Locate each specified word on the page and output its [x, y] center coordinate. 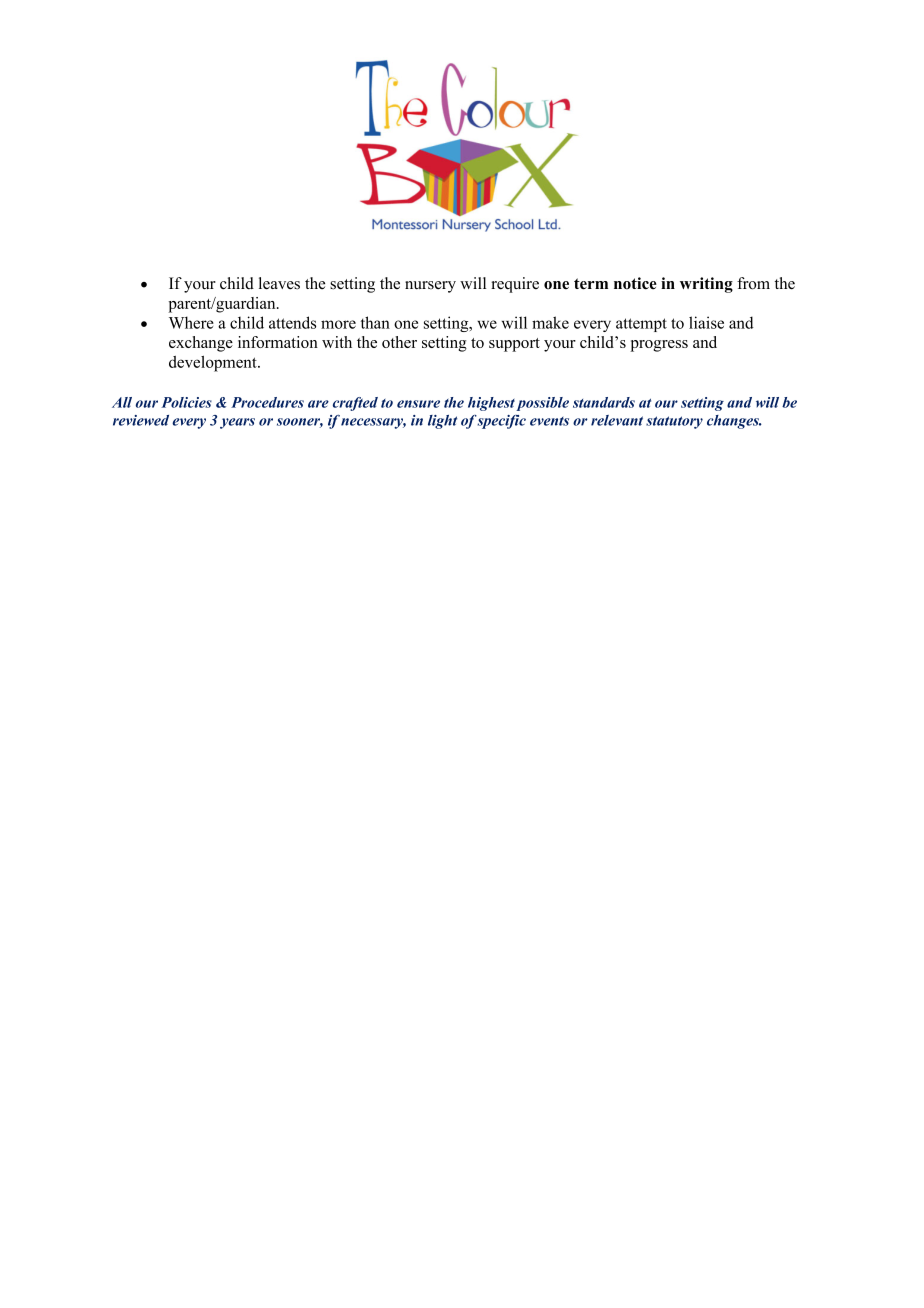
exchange [201, 344]
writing [706, 285]
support [514, 345]
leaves [279, 283]
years [237, 423]
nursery [430, 287]
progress [659, 346]
